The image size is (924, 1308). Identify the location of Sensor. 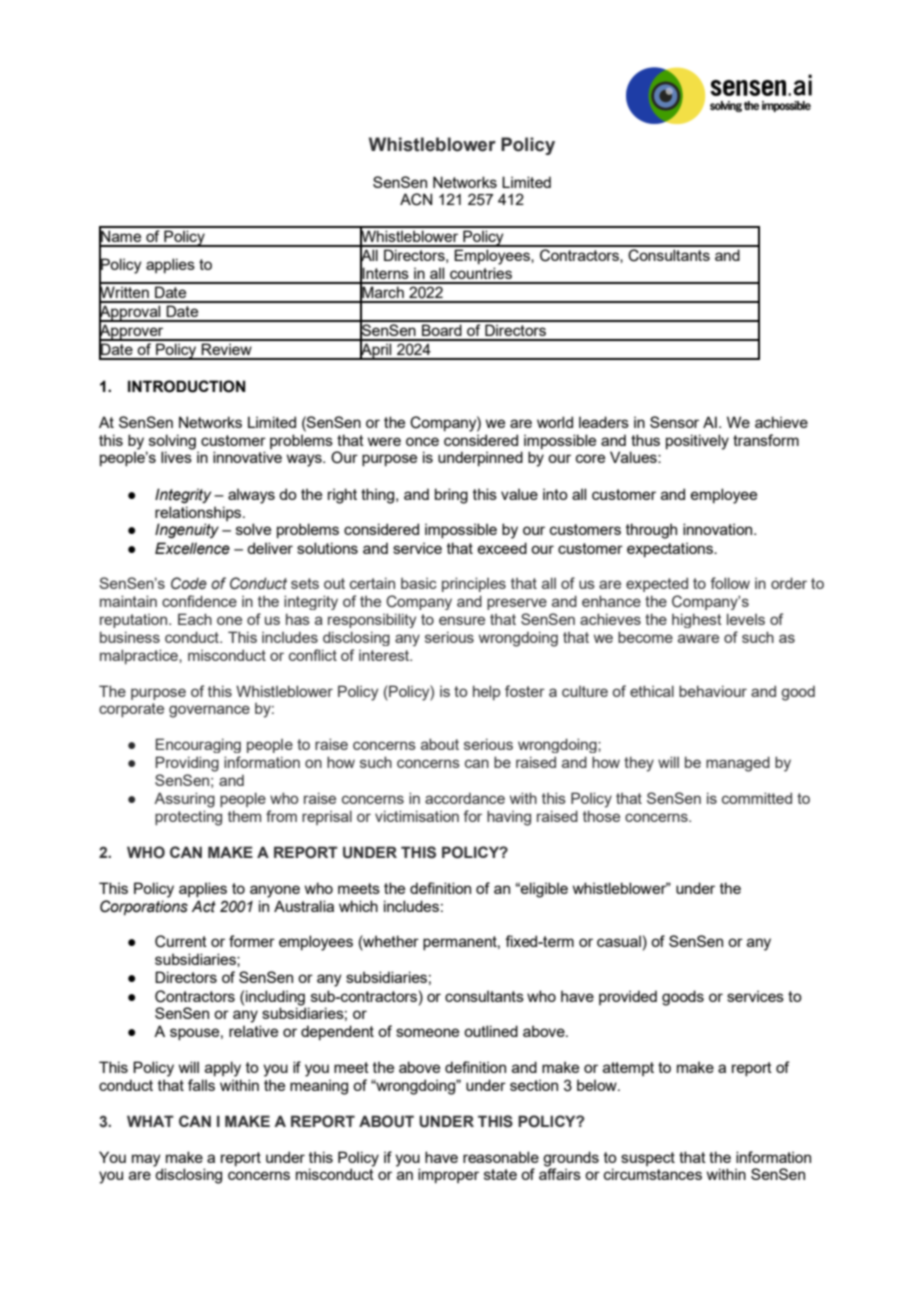
(674, 422).
